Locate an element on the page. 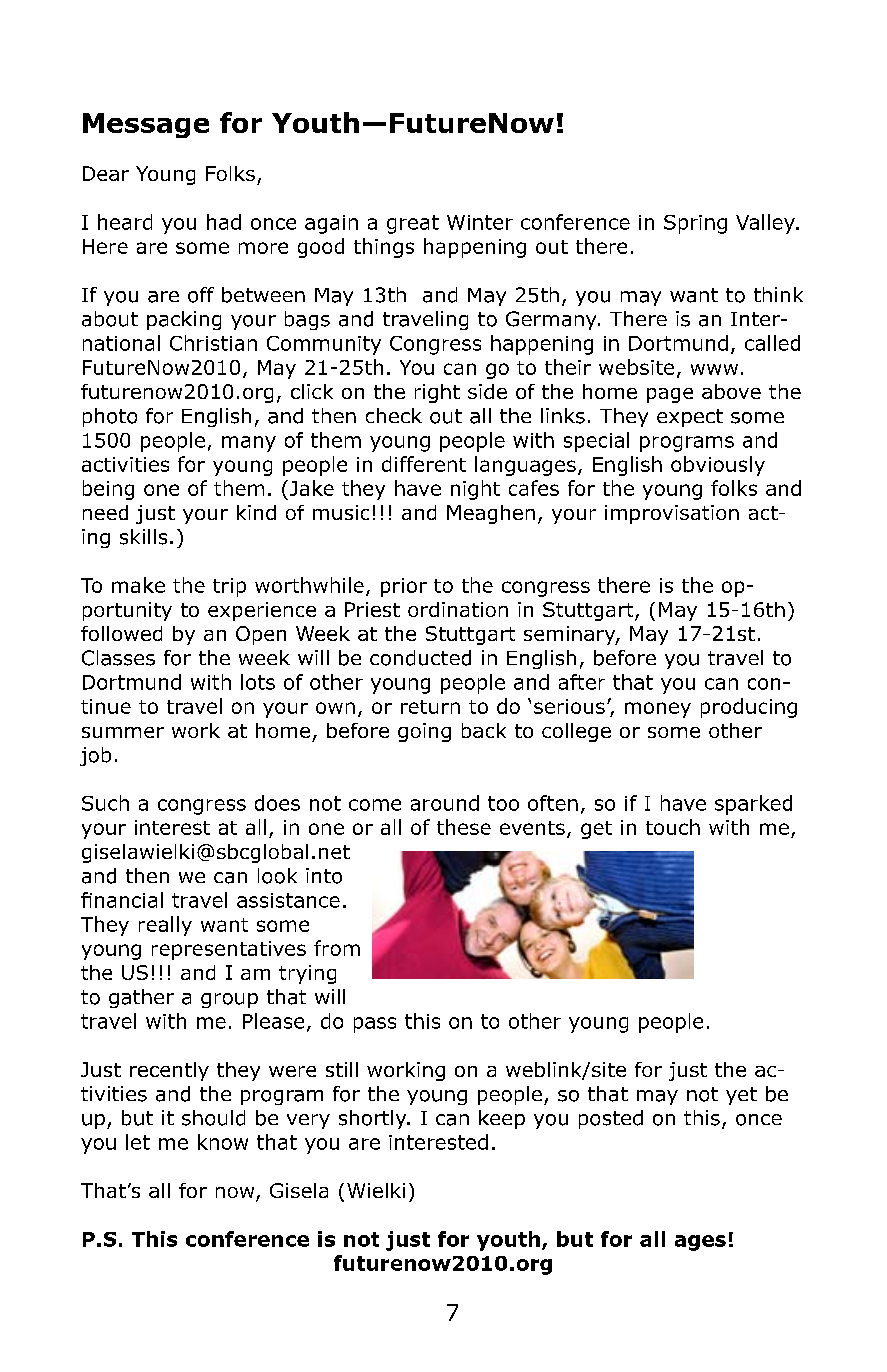  Spring is located at coordinates (695, 224).
